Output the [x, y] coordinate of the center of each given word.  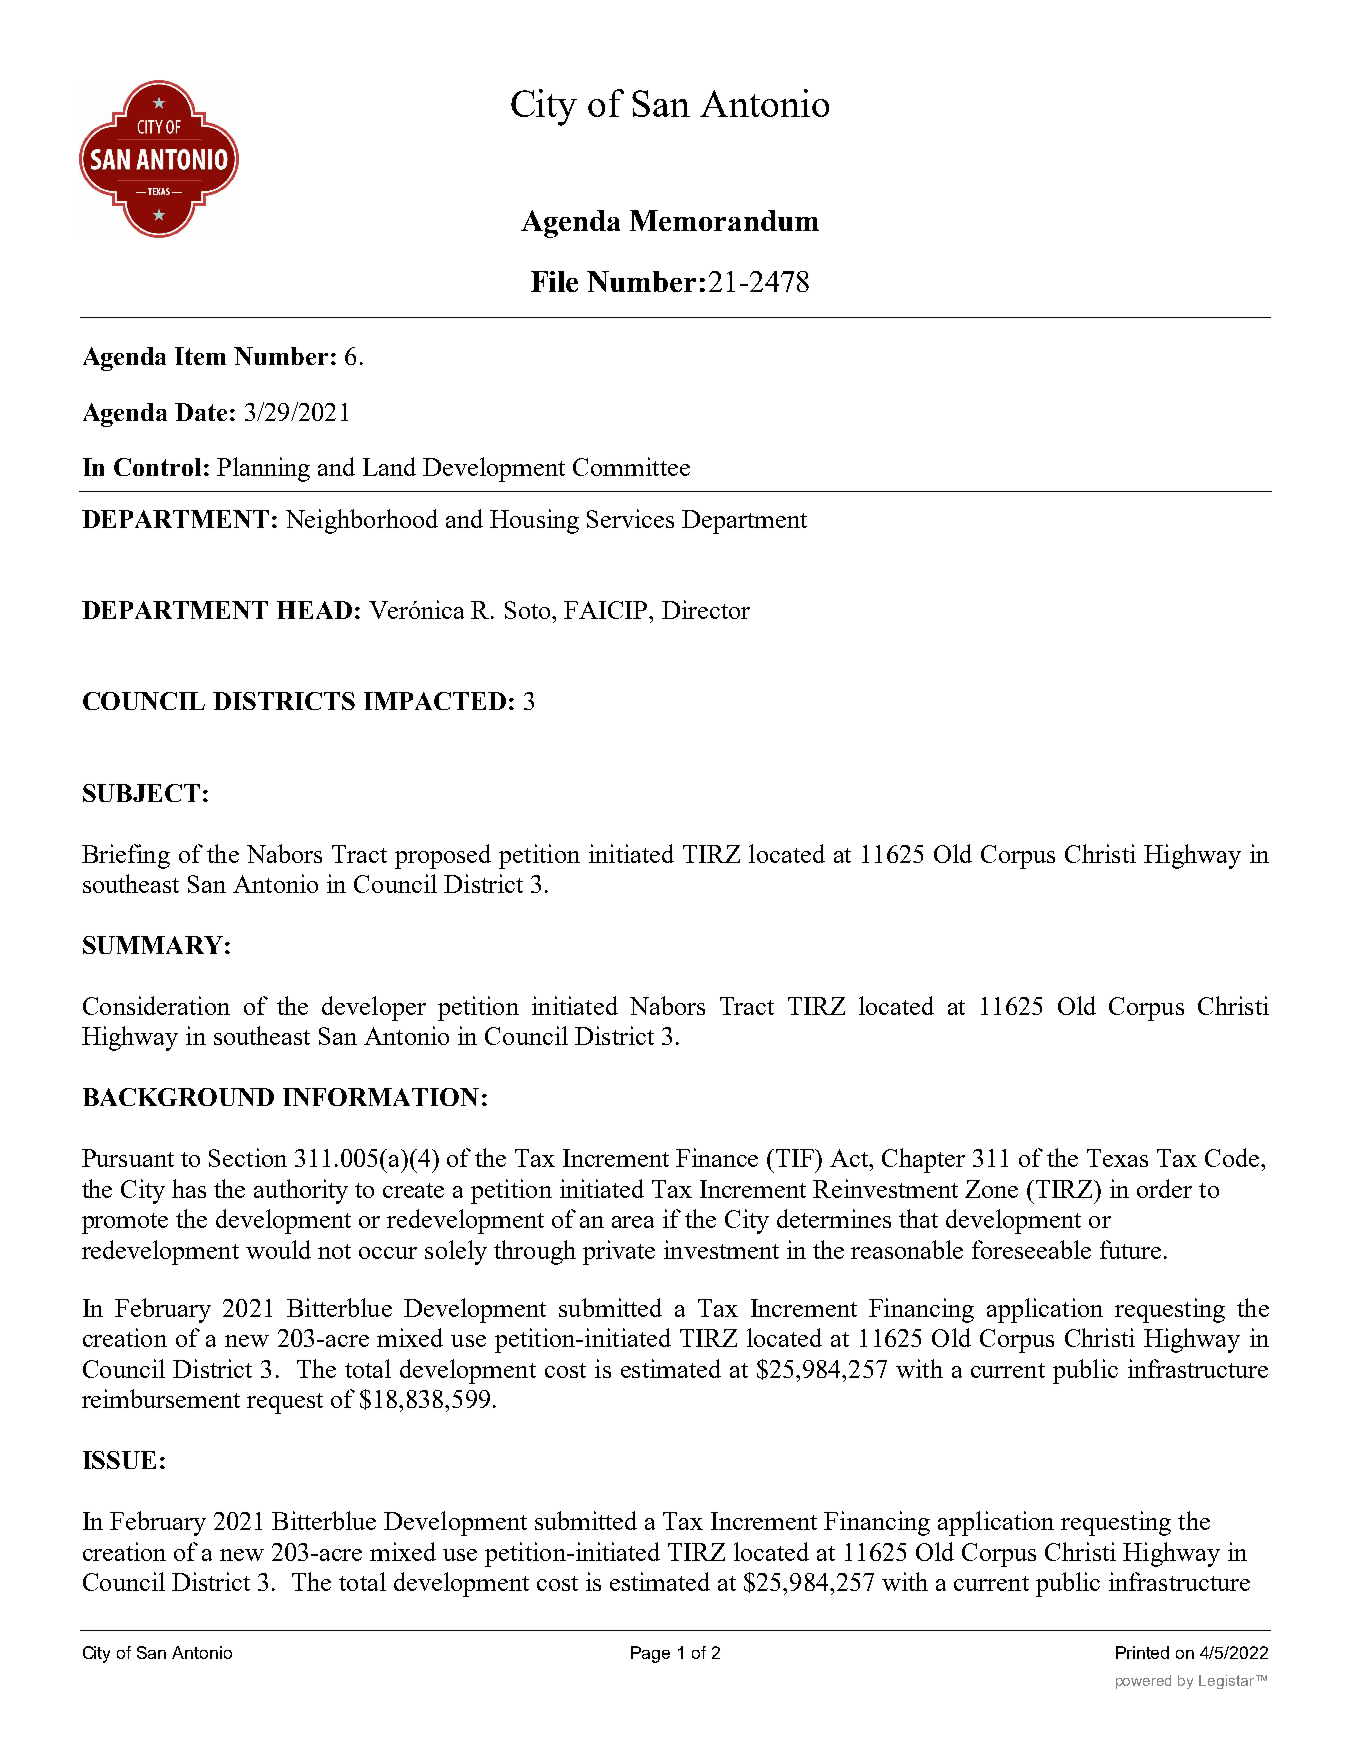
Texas [1117, 1158]
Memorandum [724, 220]
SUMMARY [153, 945]
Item [200, 356]
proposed [443, 856]
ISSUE [119, 1460]
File [554, 281]
